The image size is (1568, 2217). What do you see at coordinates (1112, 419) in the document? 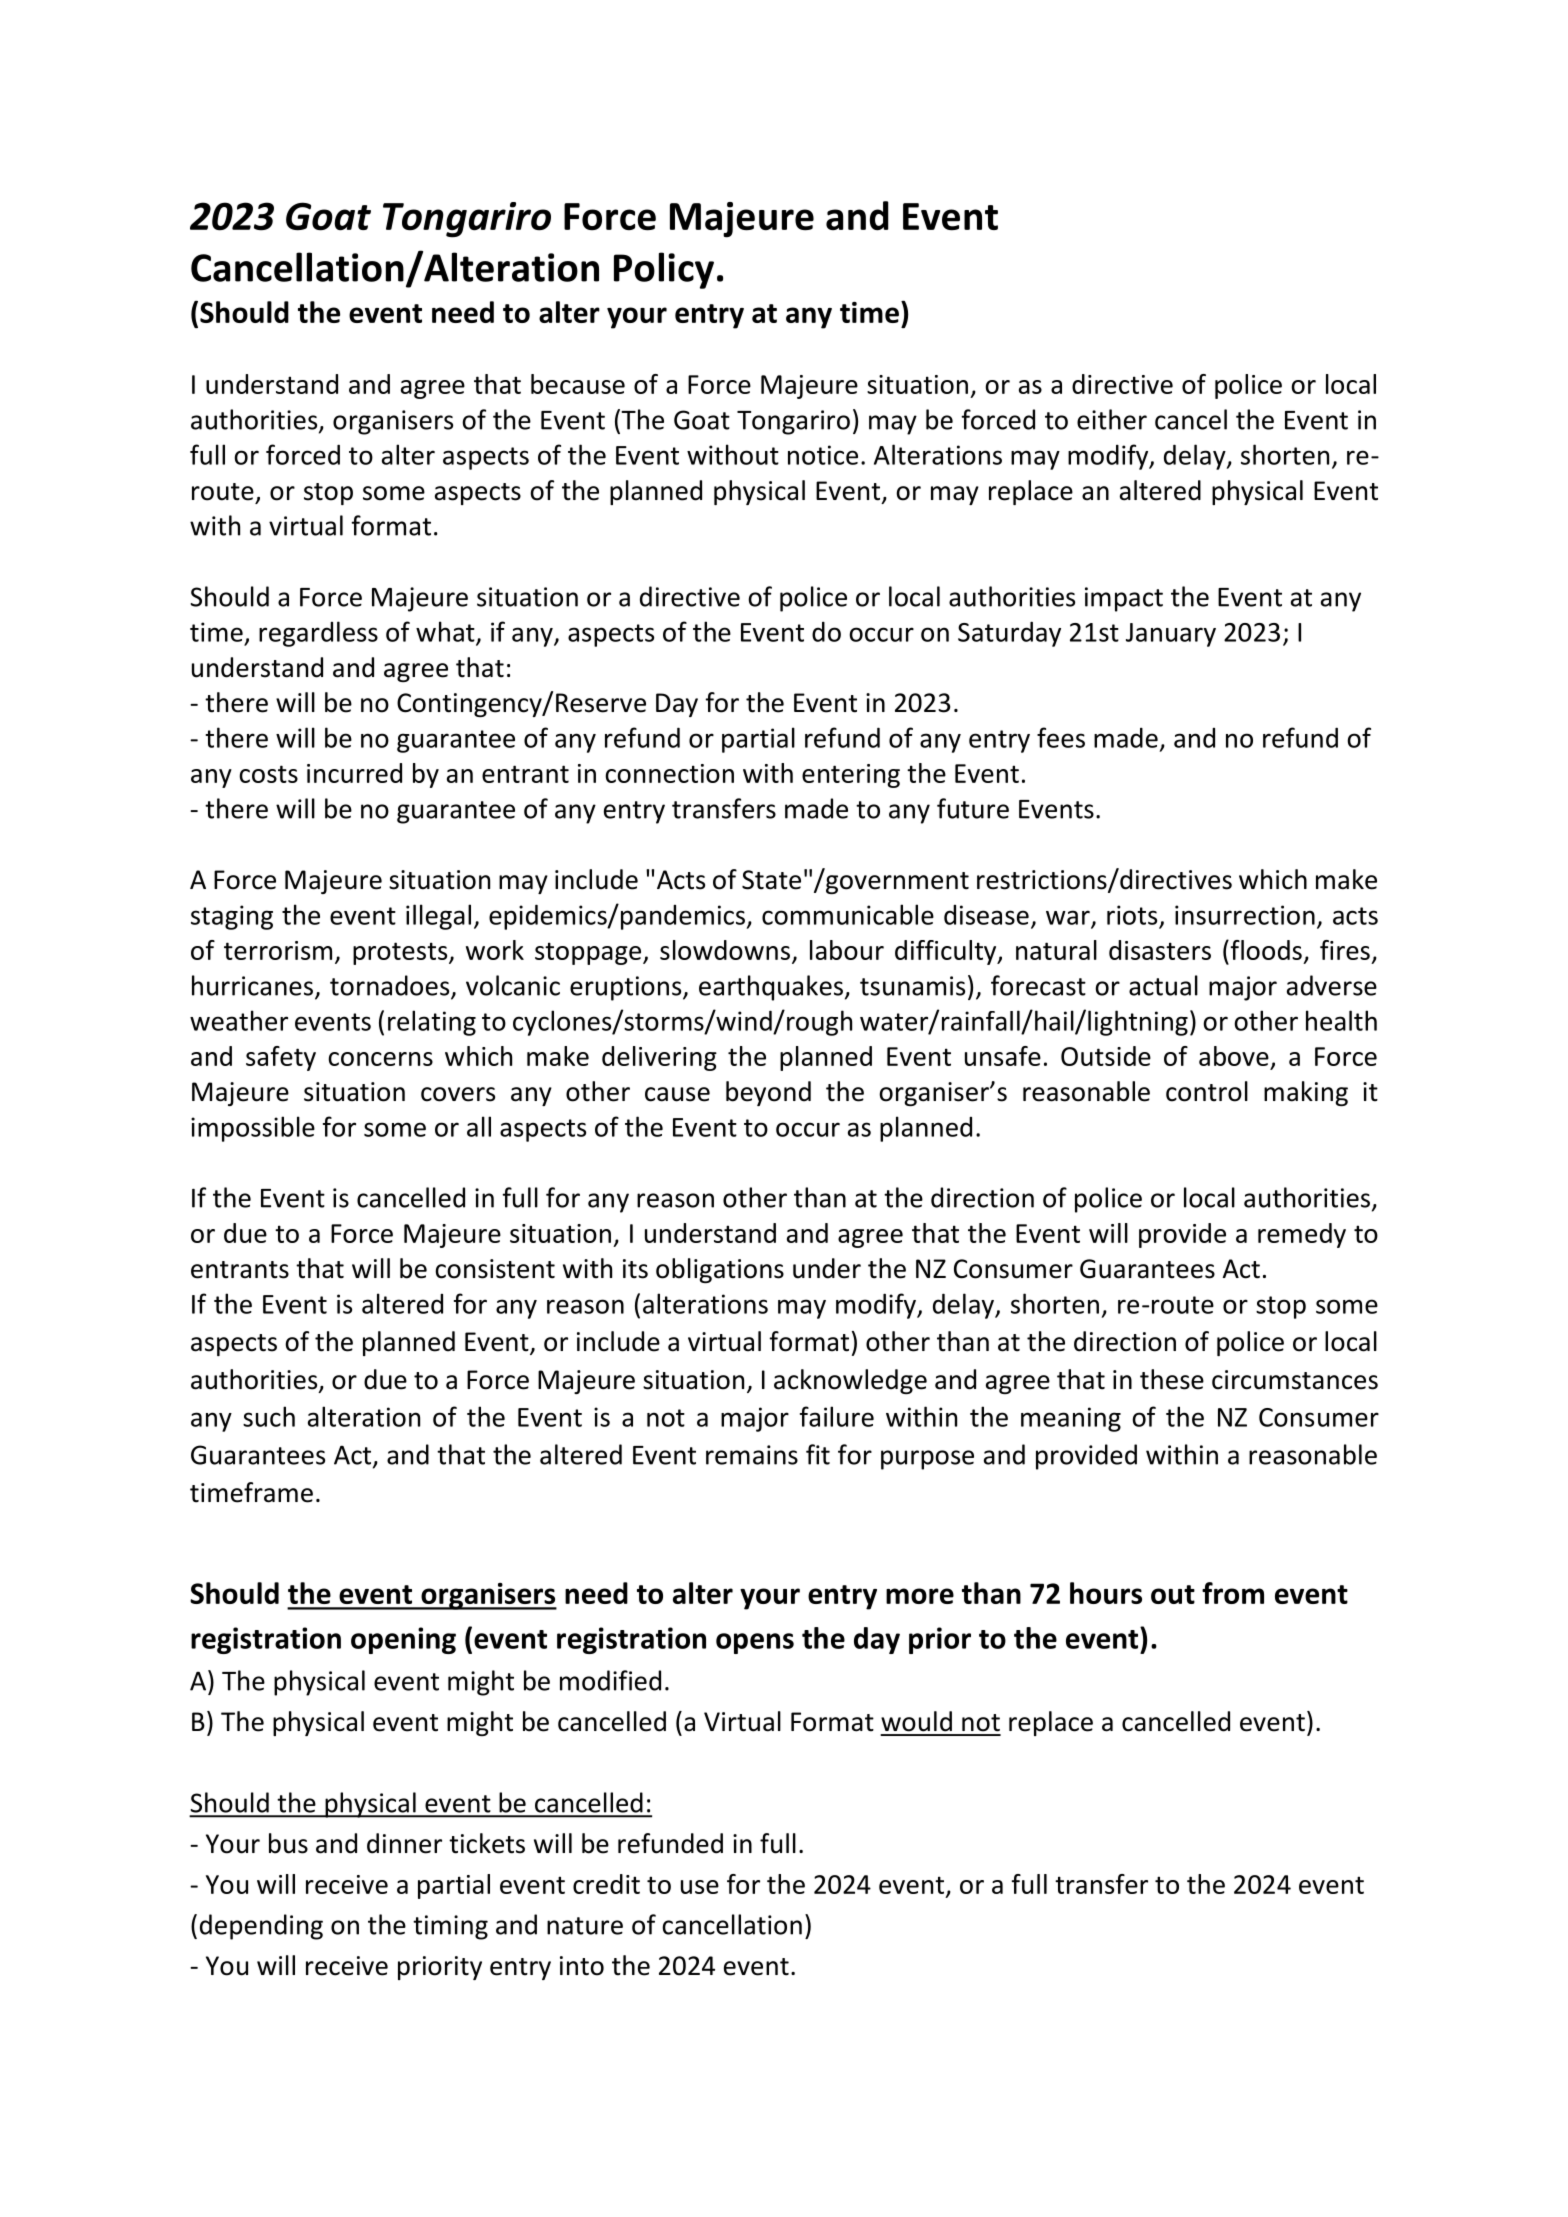
I see `either` at bounding box center [1112, 419].
